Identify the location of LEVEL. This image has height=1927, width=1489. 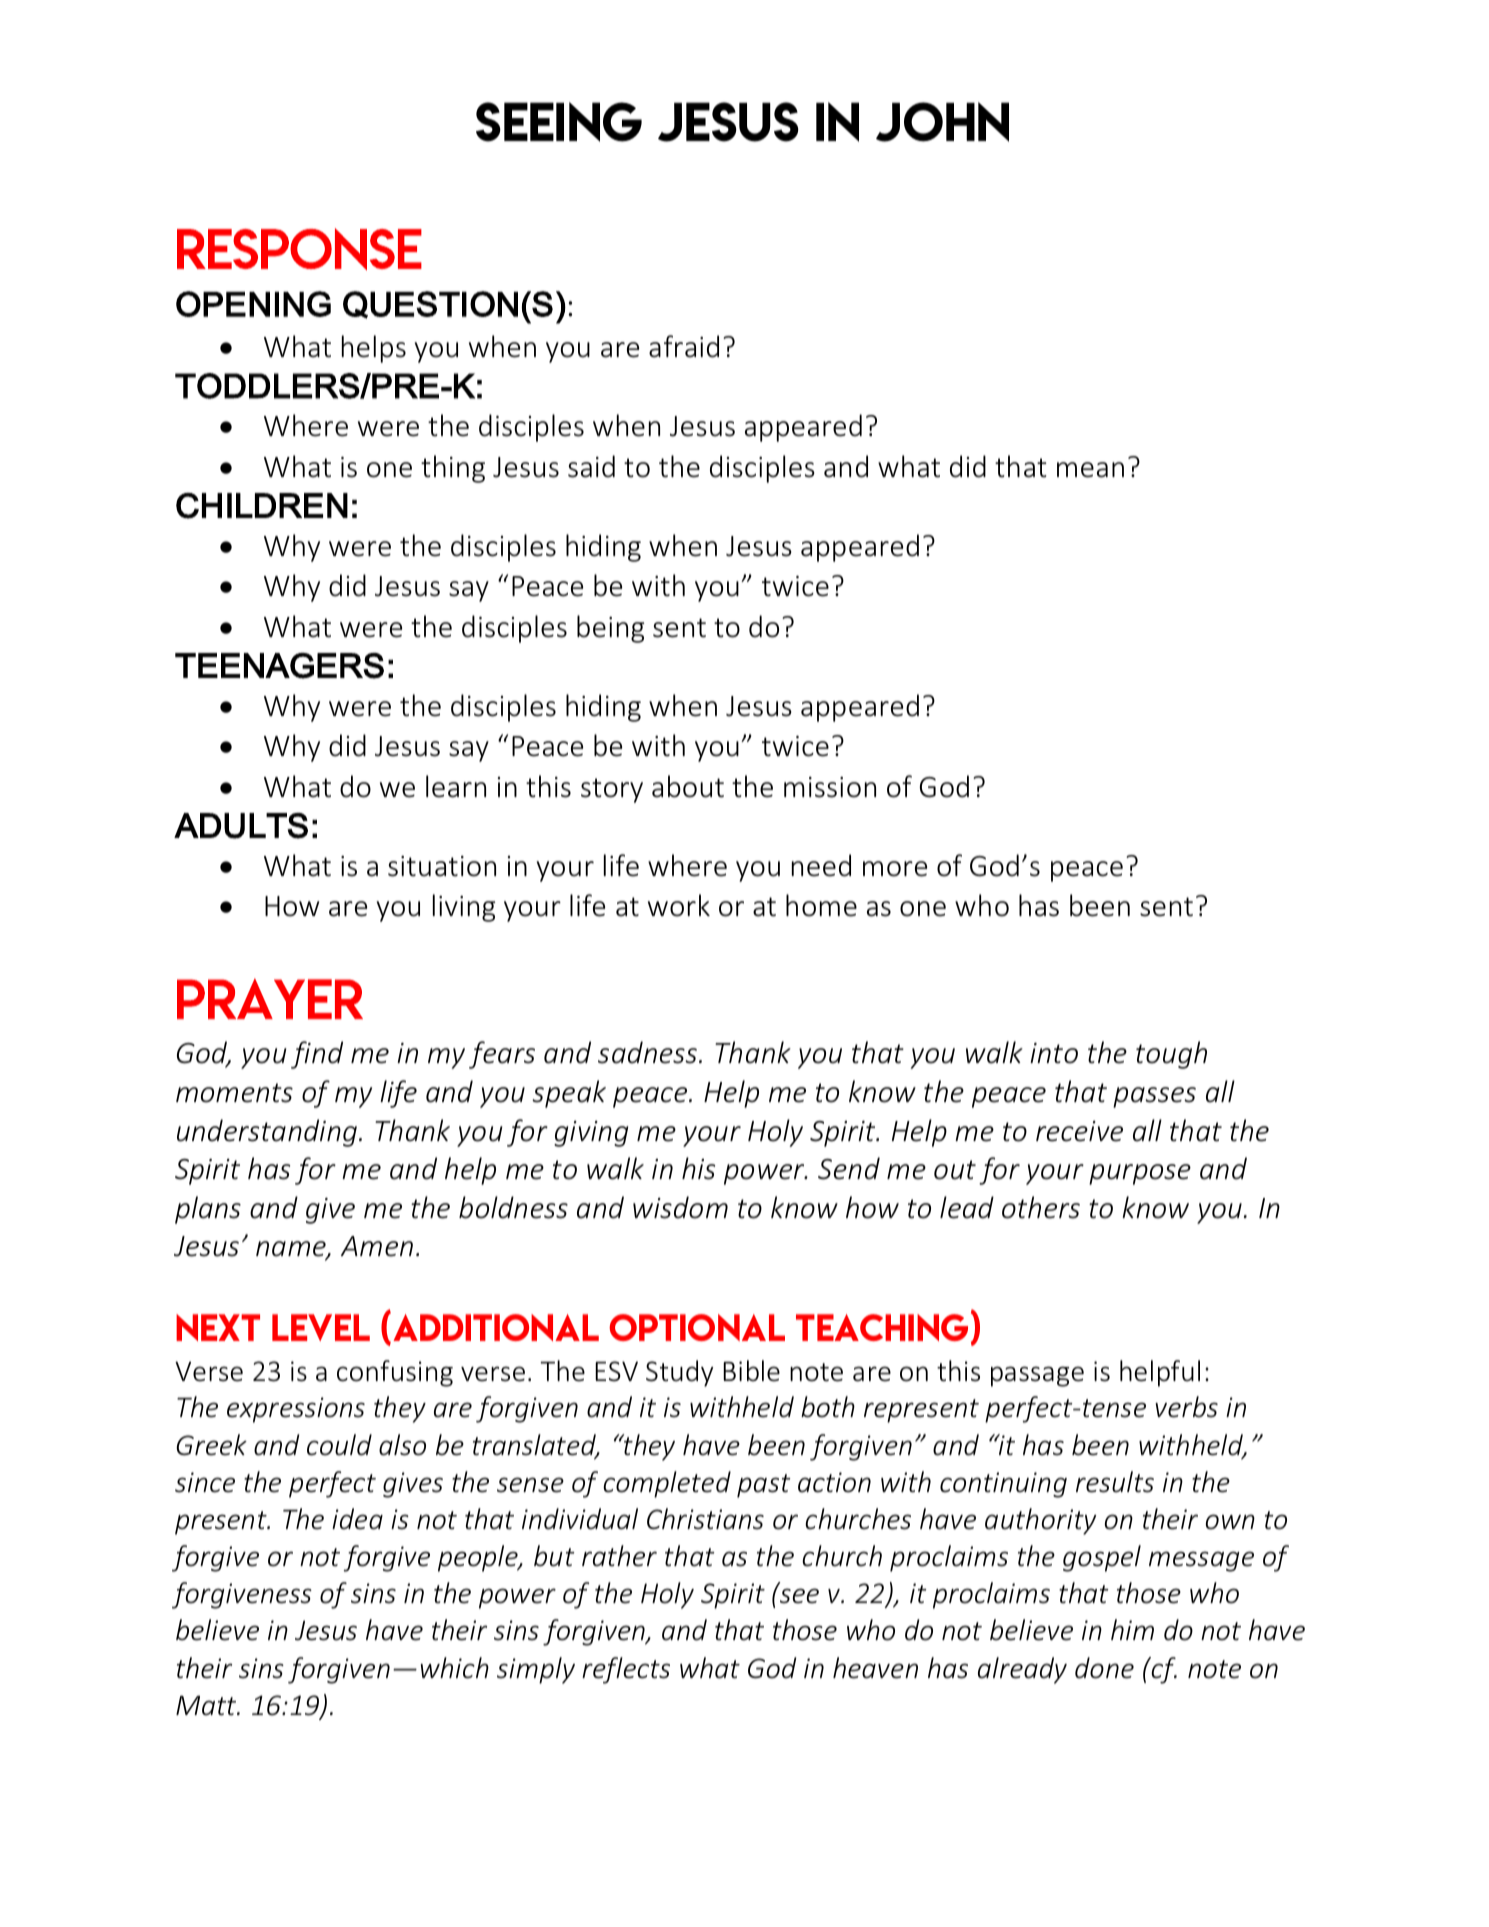
(321, 1327).
